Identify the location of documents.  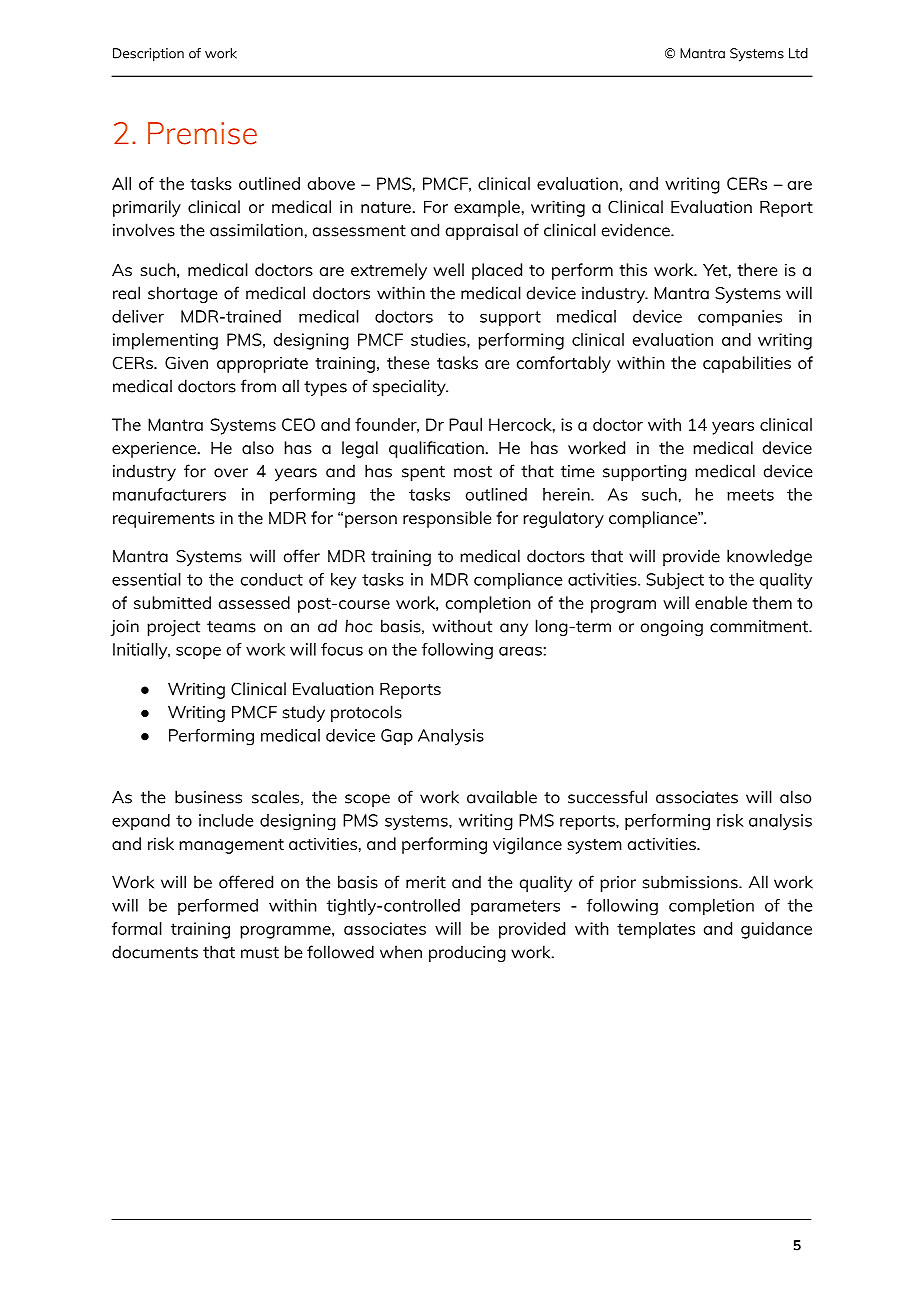
(155, 952).
